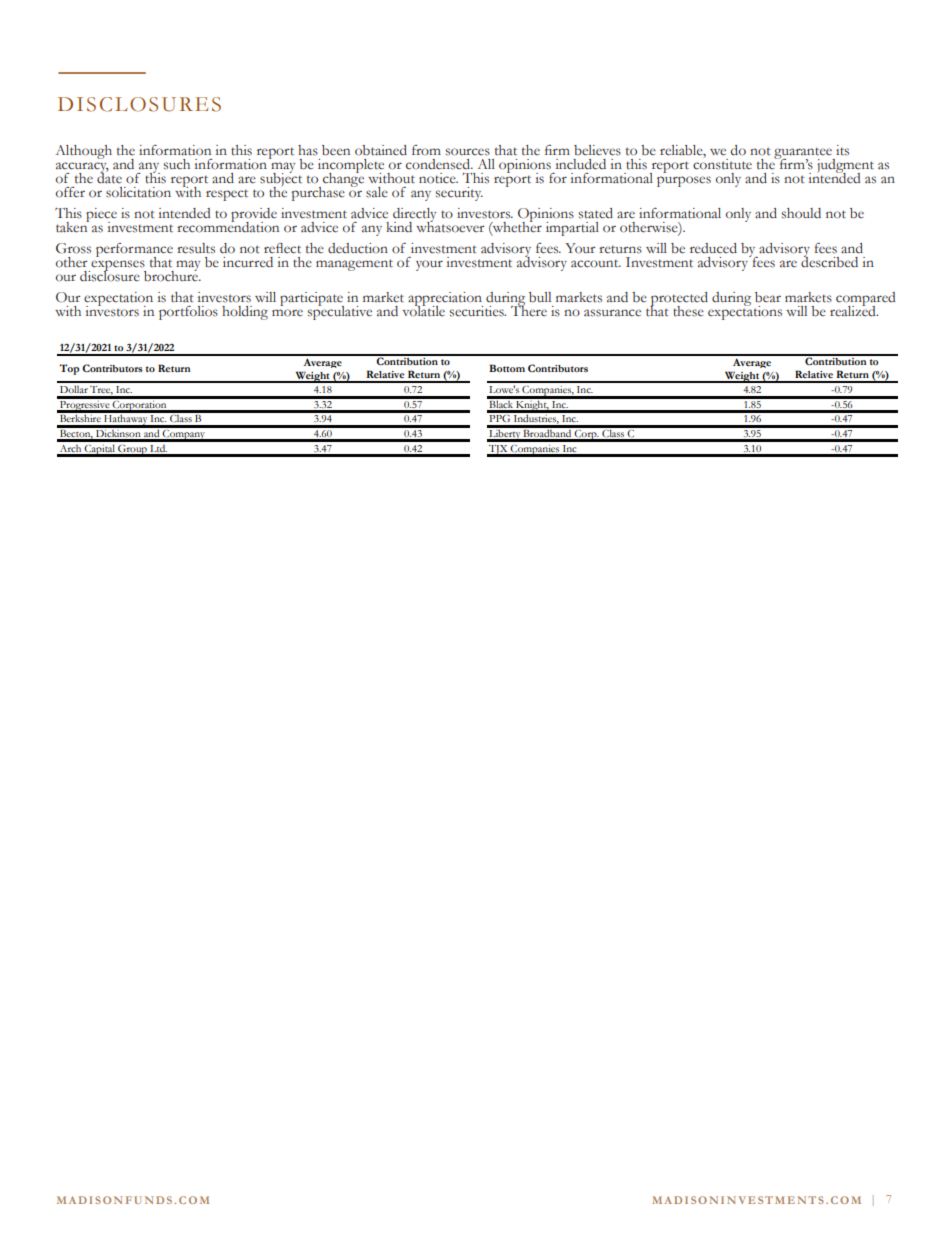 The height and width of the page is (1233, 952). Describe the element at coordinates (684, 181) in the page. I see `purposes` at that location.
